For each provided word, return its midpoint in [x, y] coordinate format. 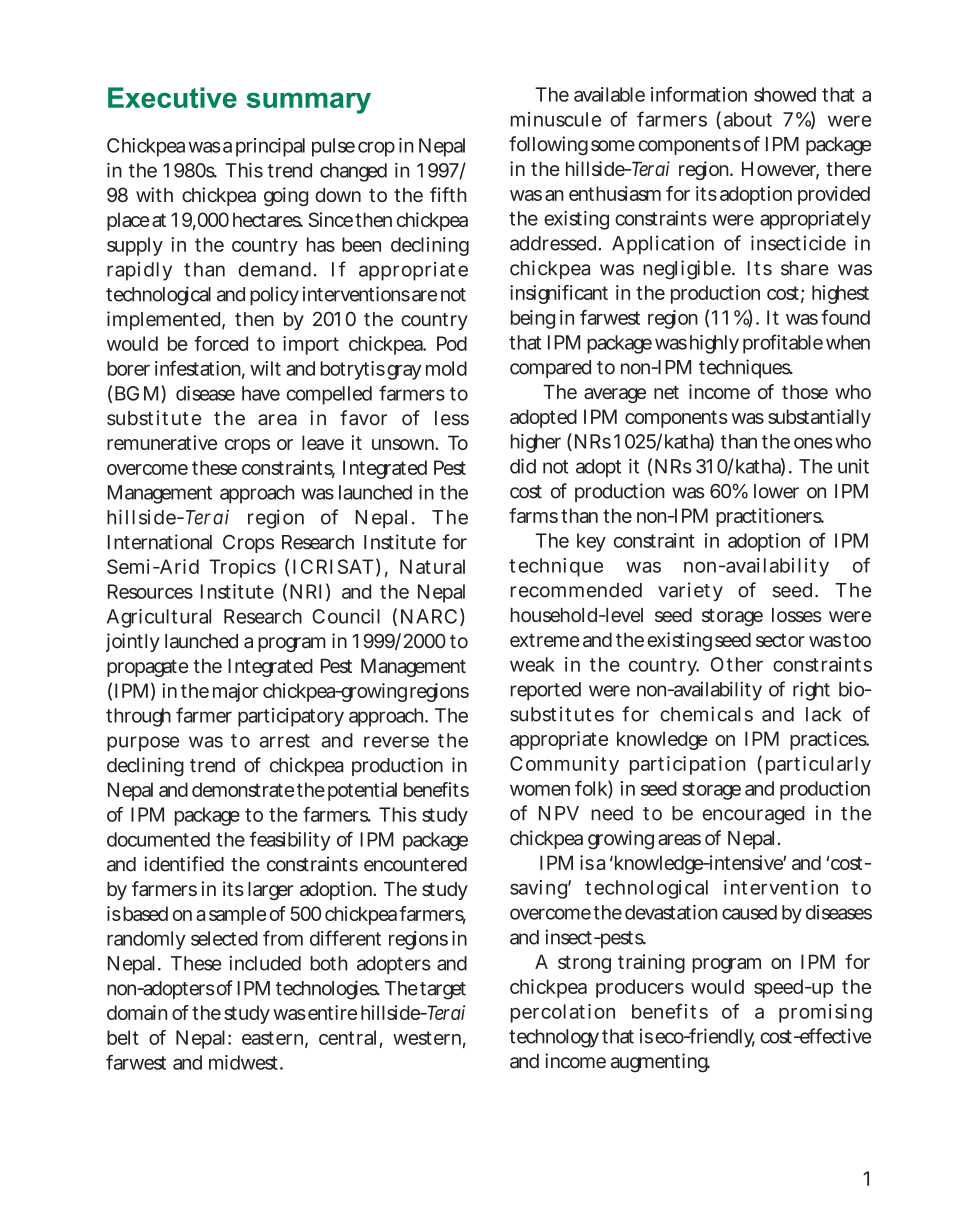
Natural [432, 566]
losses [797, 615]
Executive [172, 97]
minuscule [556, 119]
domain [137, 1012]
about [748, 119]
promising [825, 1013]
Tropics [242, 568]
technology [554, 1038]
